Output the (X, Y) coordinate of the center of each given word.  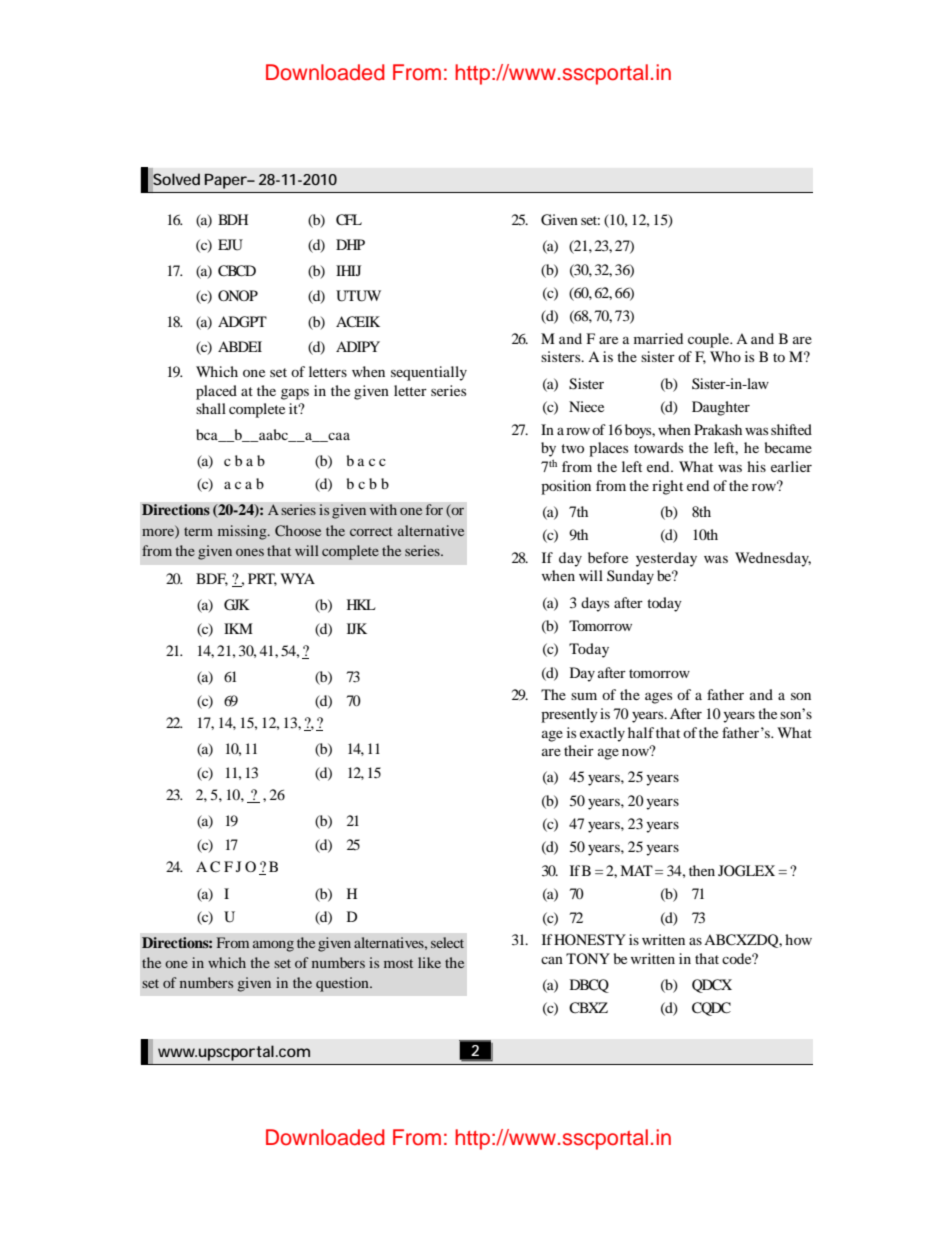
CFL (349, 220)
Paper (227, 181)
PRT (262, 579)
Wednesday (773, 559)
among (273, 946)
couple (710, 340)
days (595, 604)
